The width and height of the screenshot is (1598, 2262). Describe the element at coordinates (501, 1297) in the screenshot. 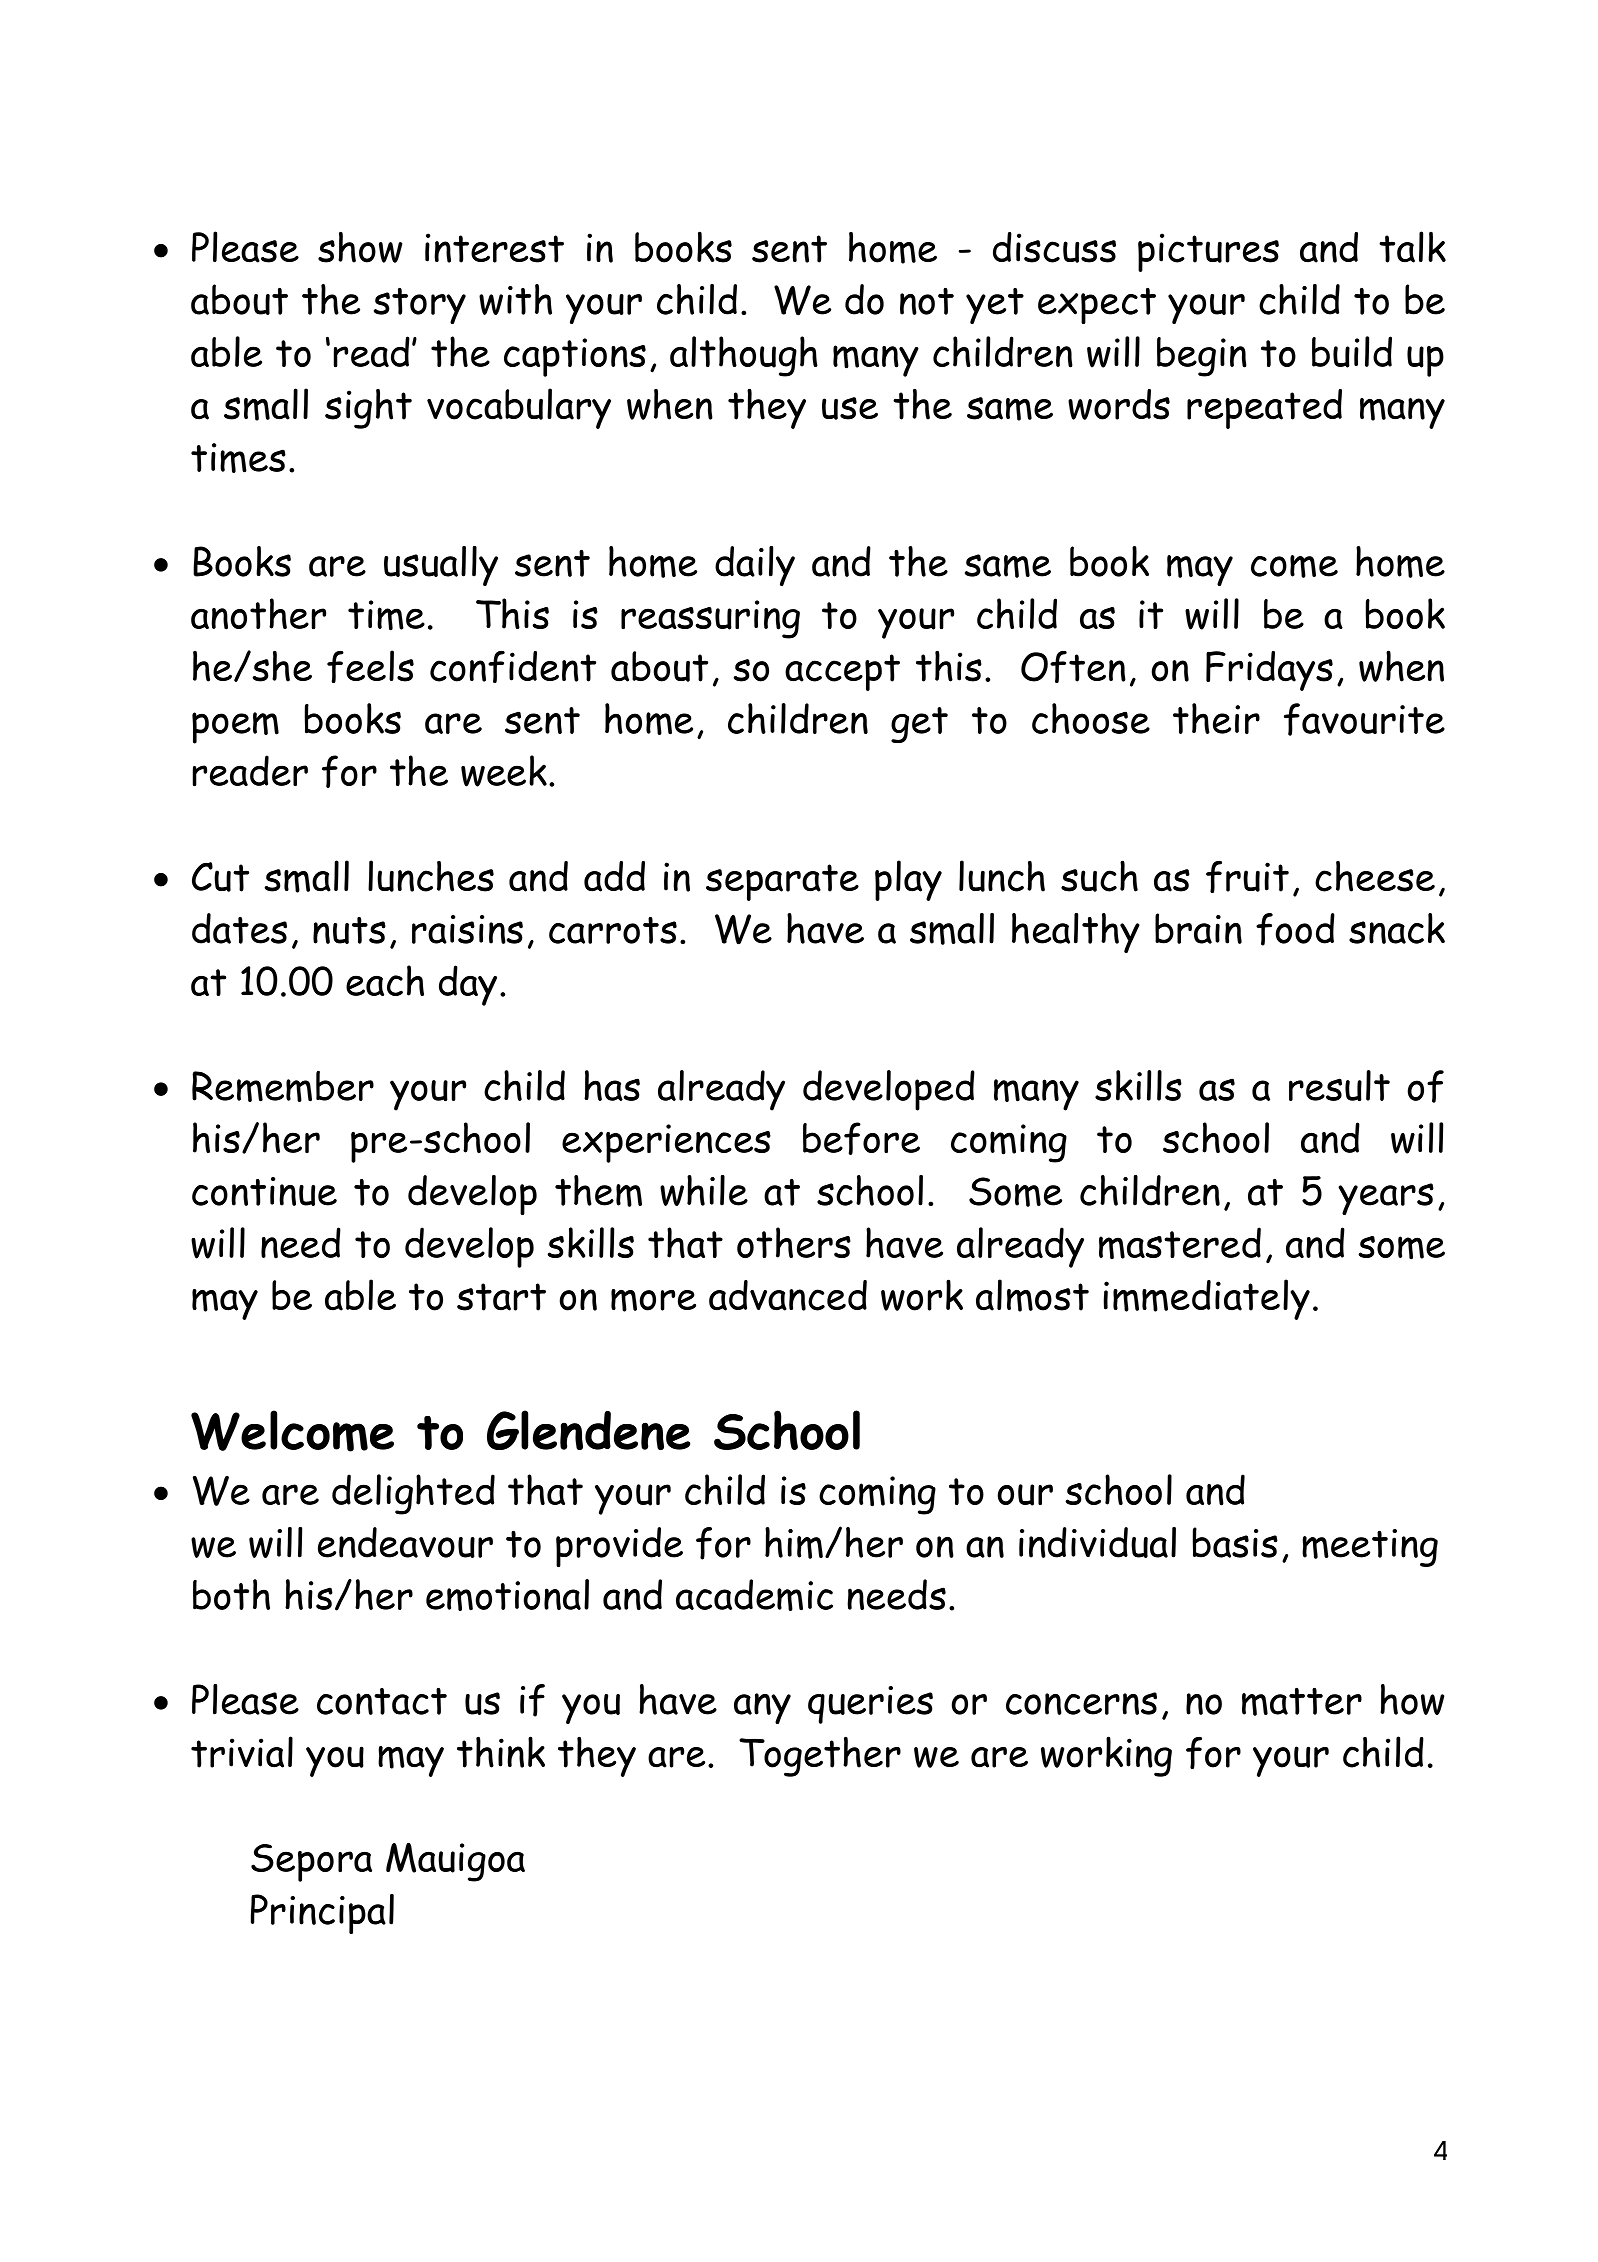

I see `start` at that location.
